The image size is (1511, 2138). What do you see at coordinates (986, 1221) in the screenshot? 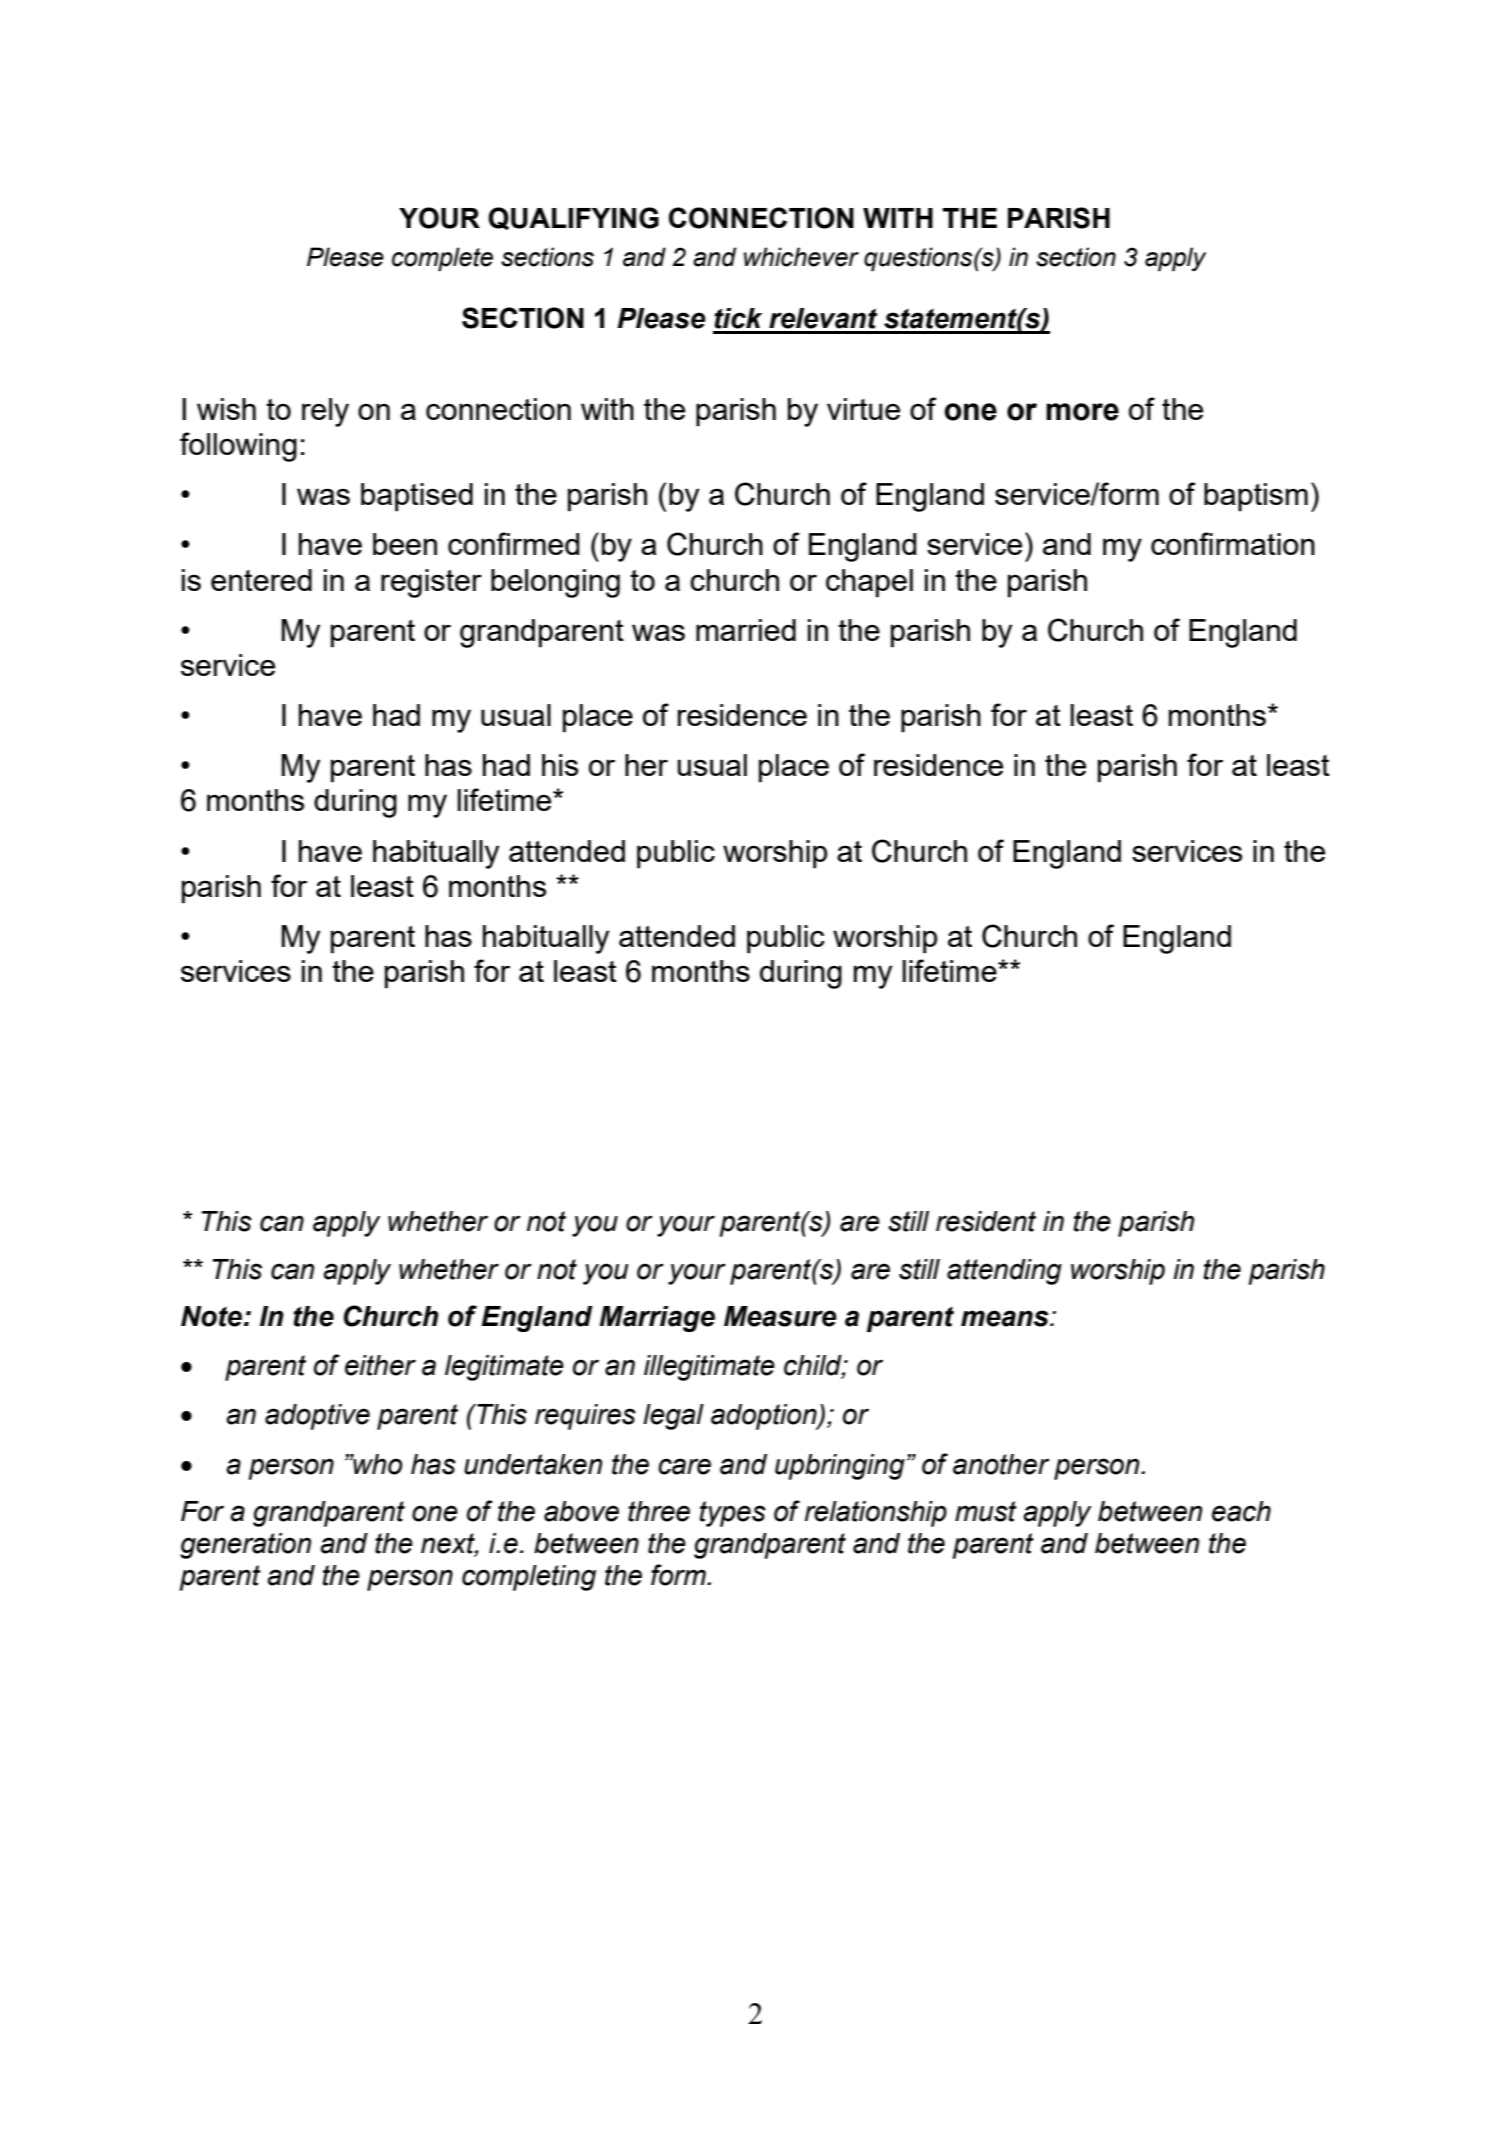
I see `resident` at bounding box center [986, 1221].
